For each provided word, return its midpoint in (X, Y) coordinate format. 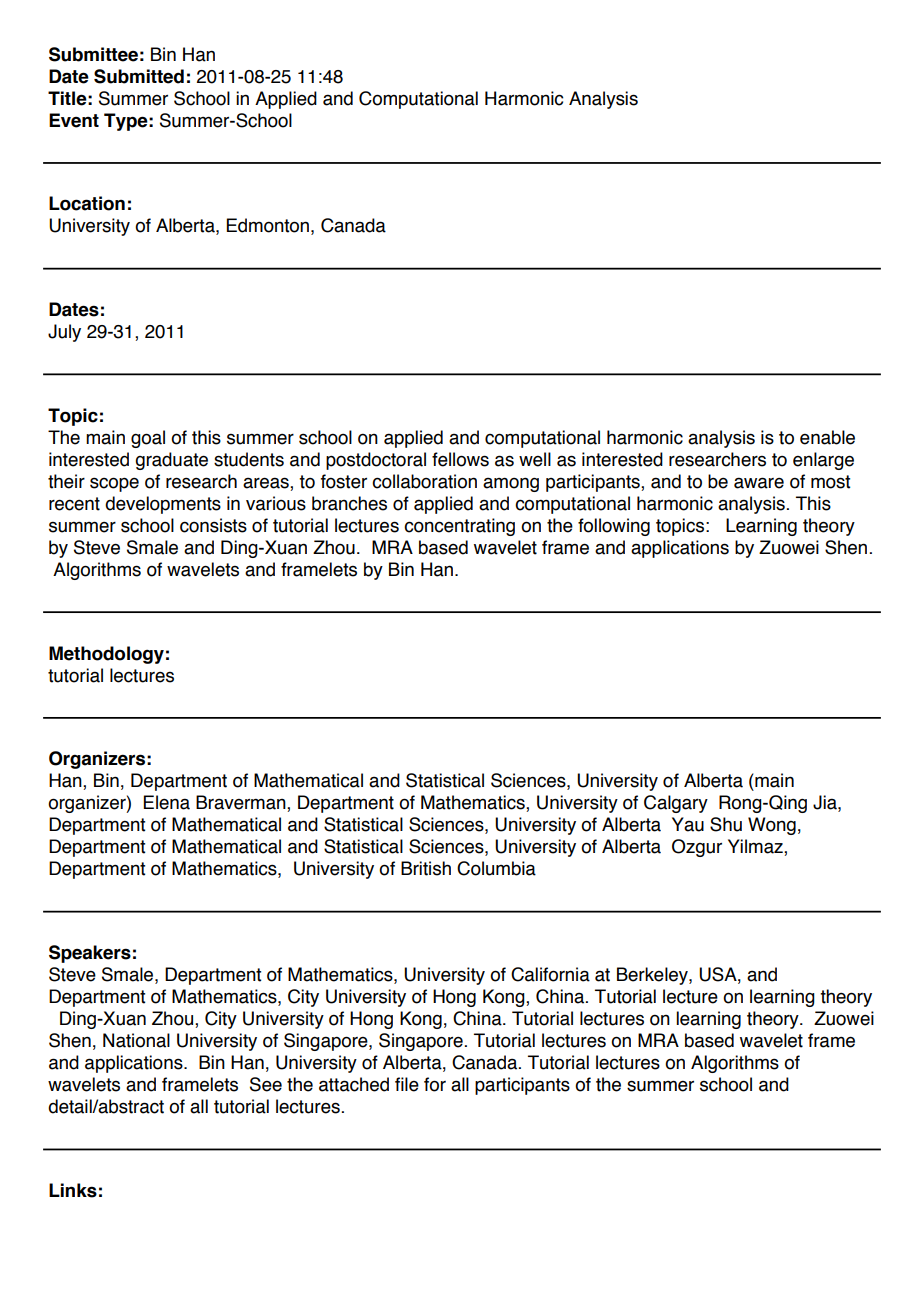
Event (74, 120)
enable (827, 437)
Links (73, 1190)
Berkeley (653, 976)
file (407, 1084)
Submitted (139, 76)
